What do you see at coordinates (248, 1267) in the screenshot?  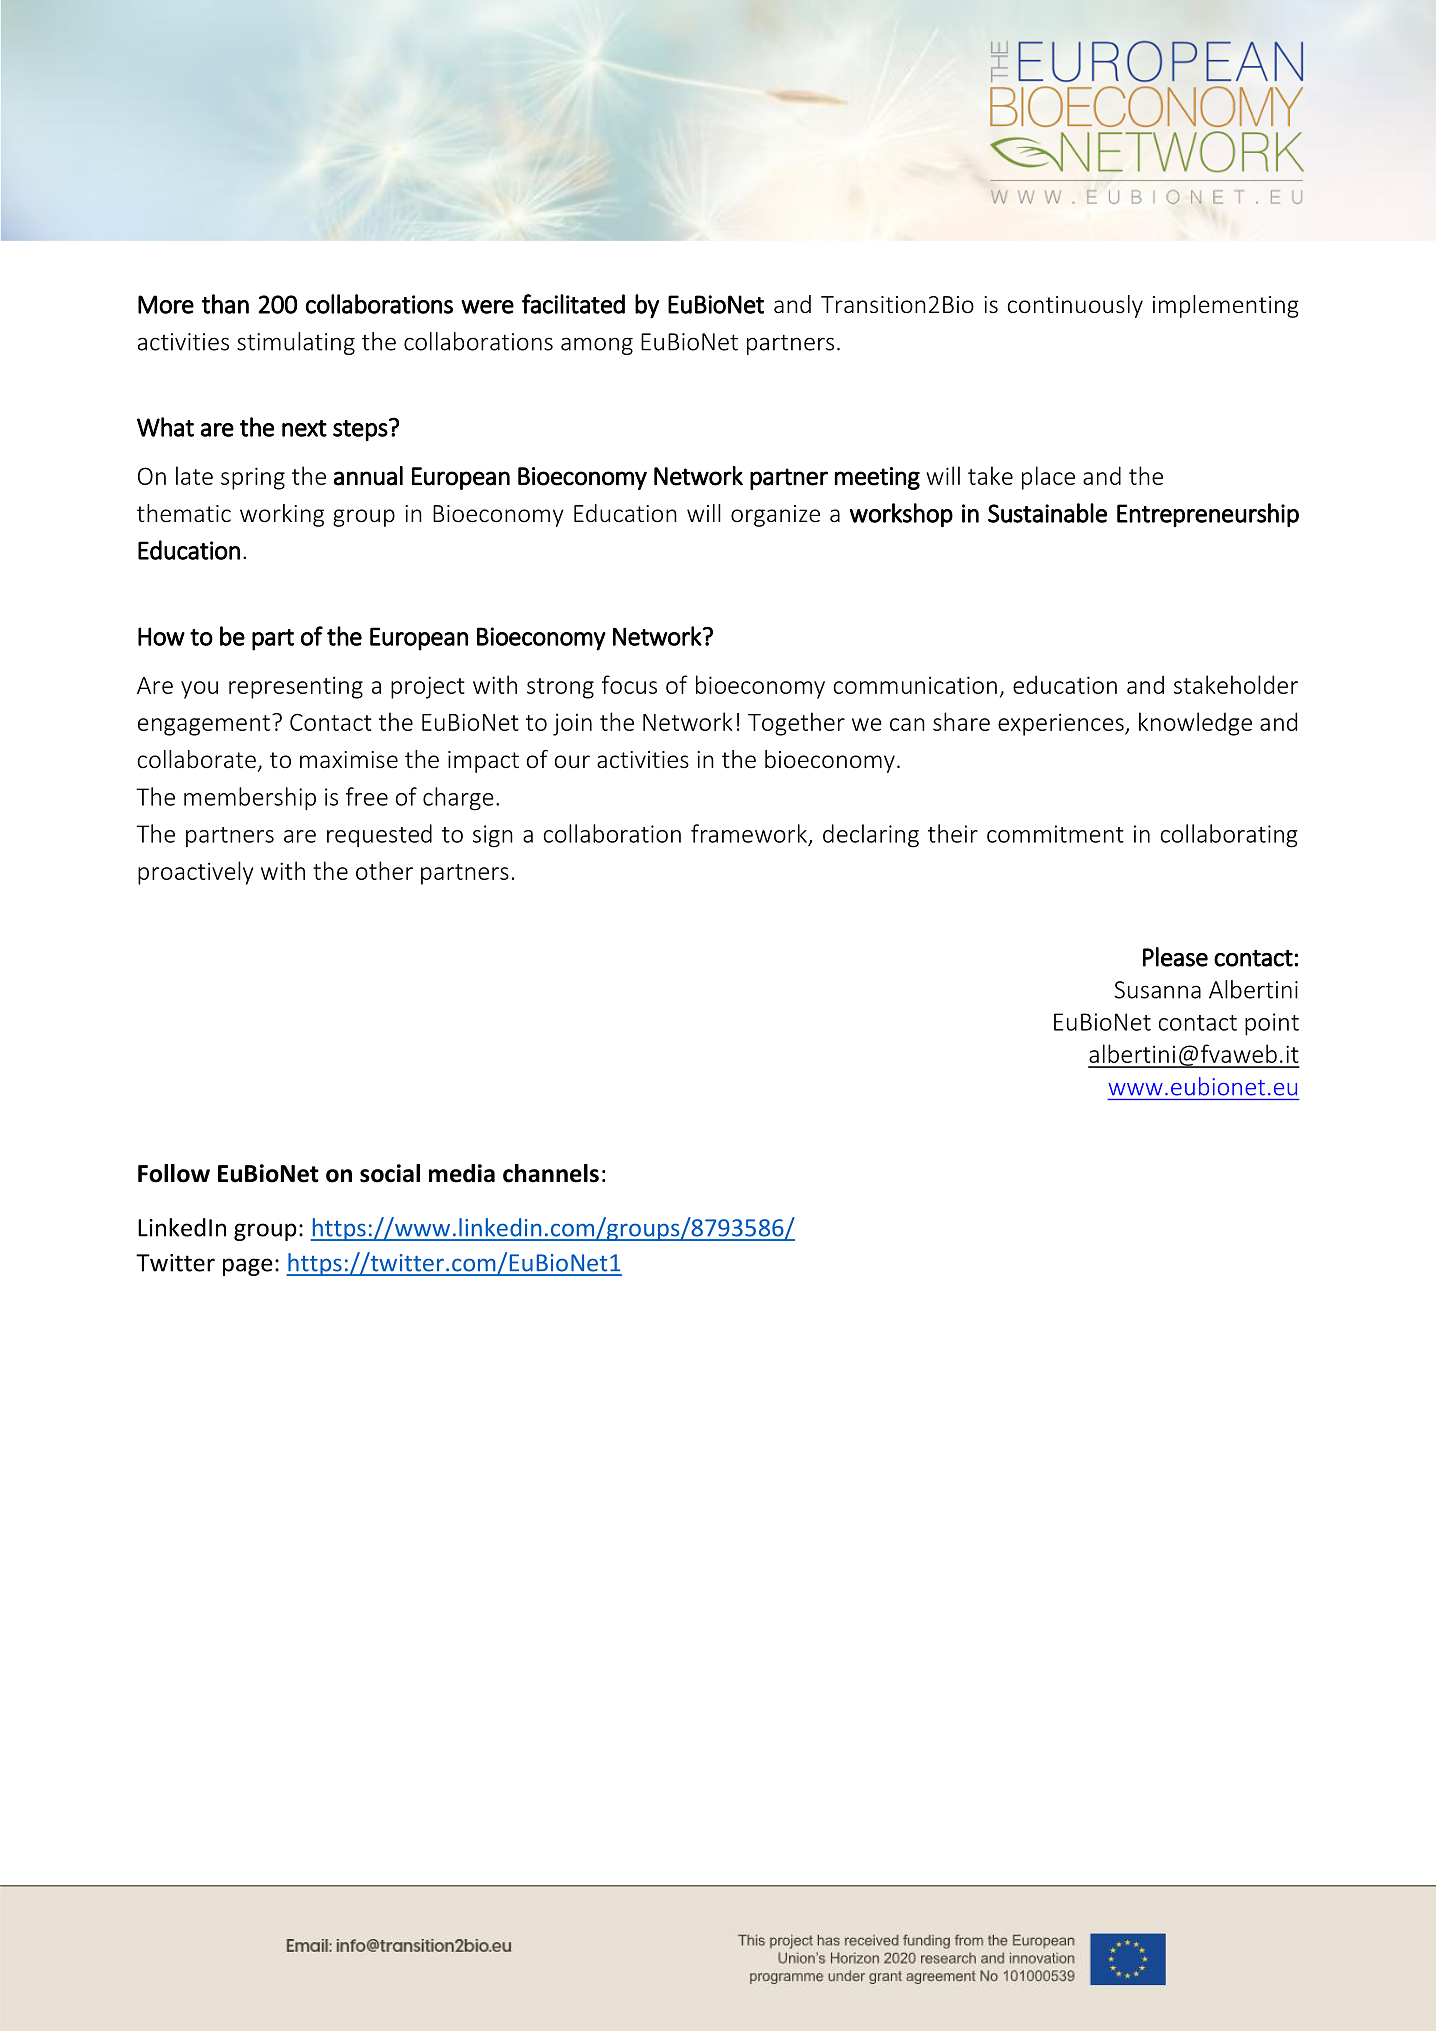 I see `page` at bounding box center [248, 1267].
